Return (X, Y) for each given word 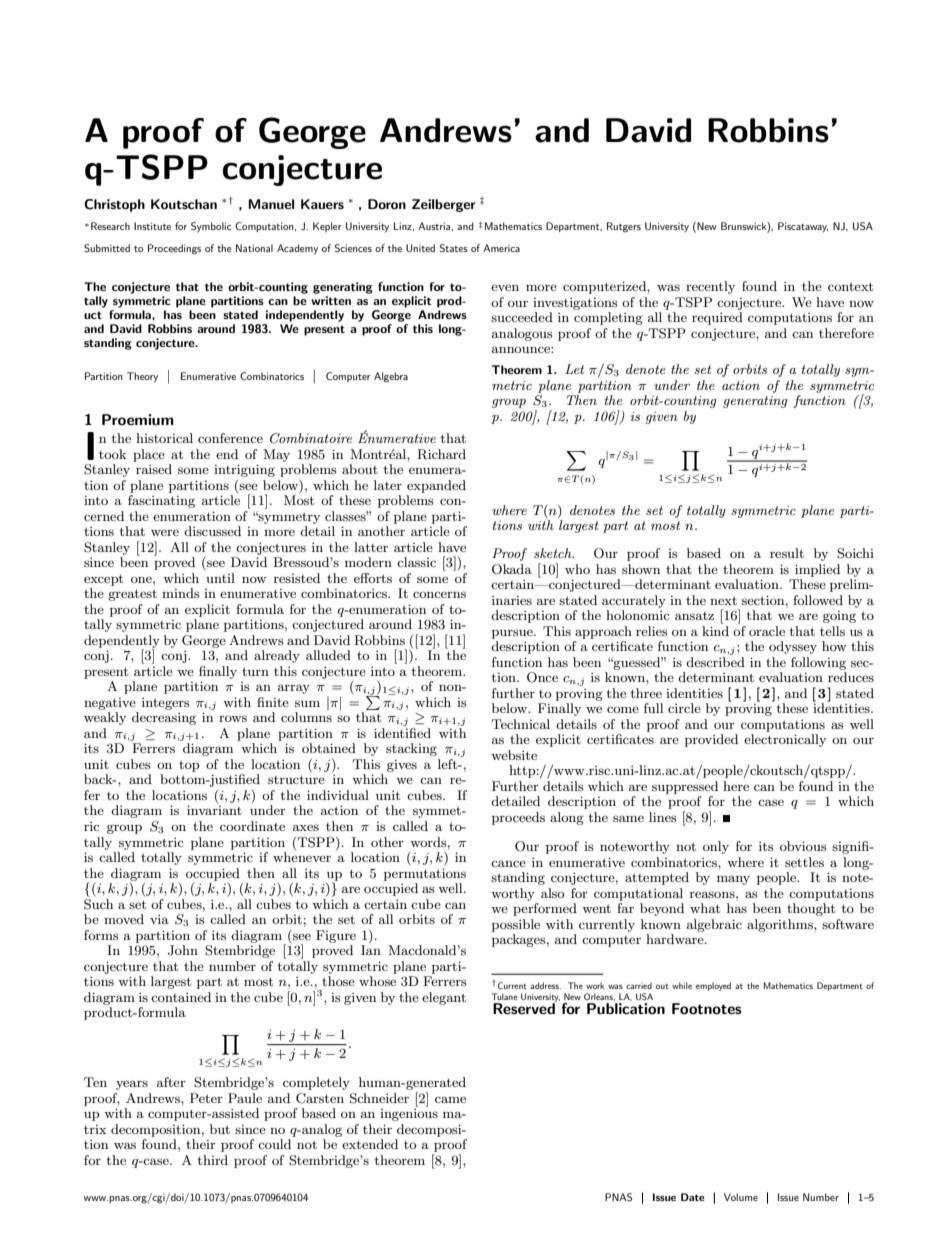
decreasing (164, 718)
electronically (785, 740)
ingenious (409, 1115)
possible (516, 925)
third (213, 1160)
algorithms (781, 925)
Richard (441, 454)
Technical (521, 724)
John (183, 950)
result (787, 553)
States (454, 248)
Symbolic (211, 227)
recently (710, 287)
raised (154, 469)
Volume (741, 1197)
